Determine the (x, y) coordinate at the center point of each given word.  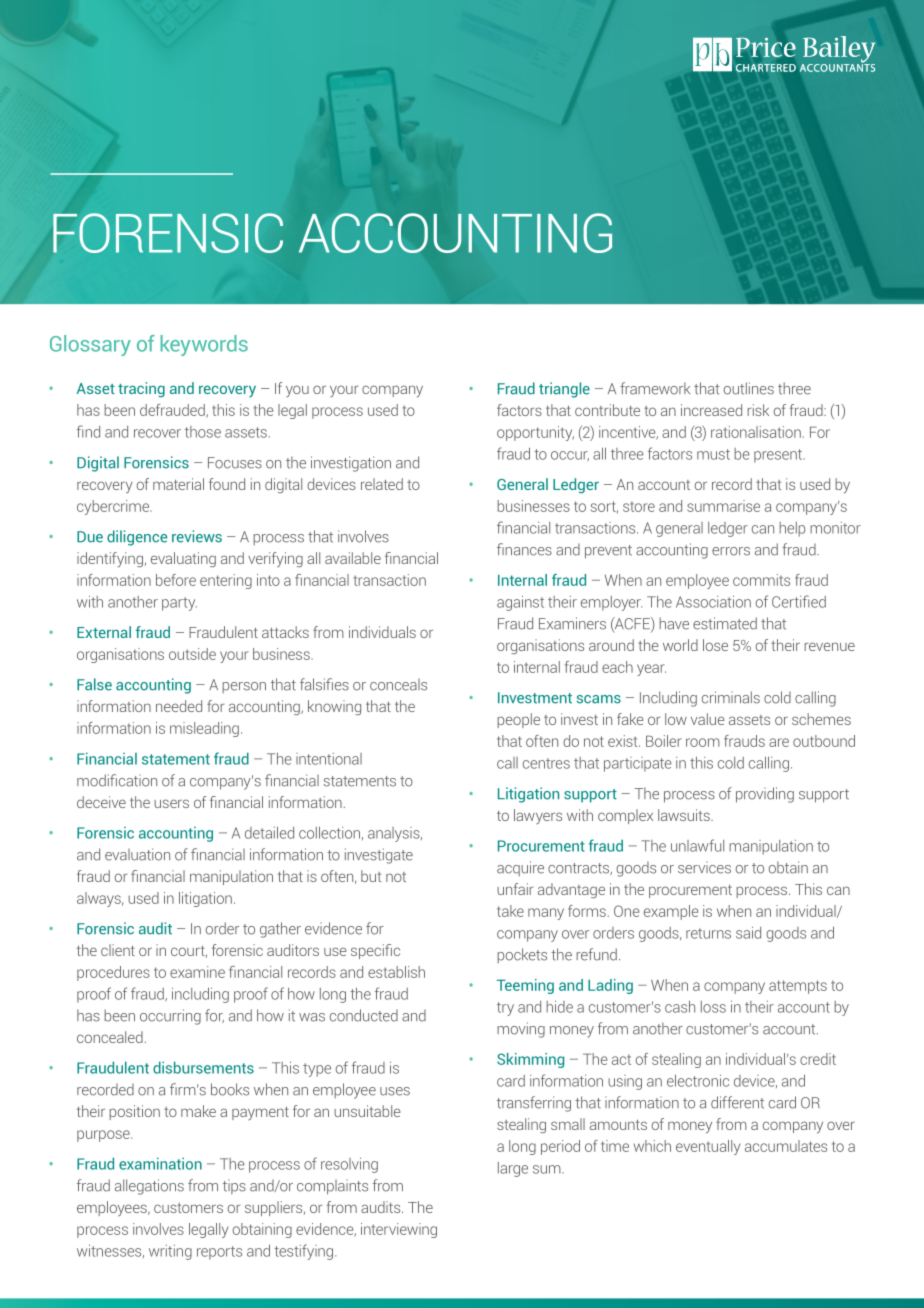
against (520, 603)
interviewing (399, 1230)
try (505, 1009)
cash (680, 1007)
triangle (564, 390)
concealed (110, 1037)
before (176, 580)
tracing (141, 389)
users (171, 803)
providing (765, 795)
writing (170, 1252)
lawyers (538, 816)
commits (761, 580)
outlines (749, 388)
